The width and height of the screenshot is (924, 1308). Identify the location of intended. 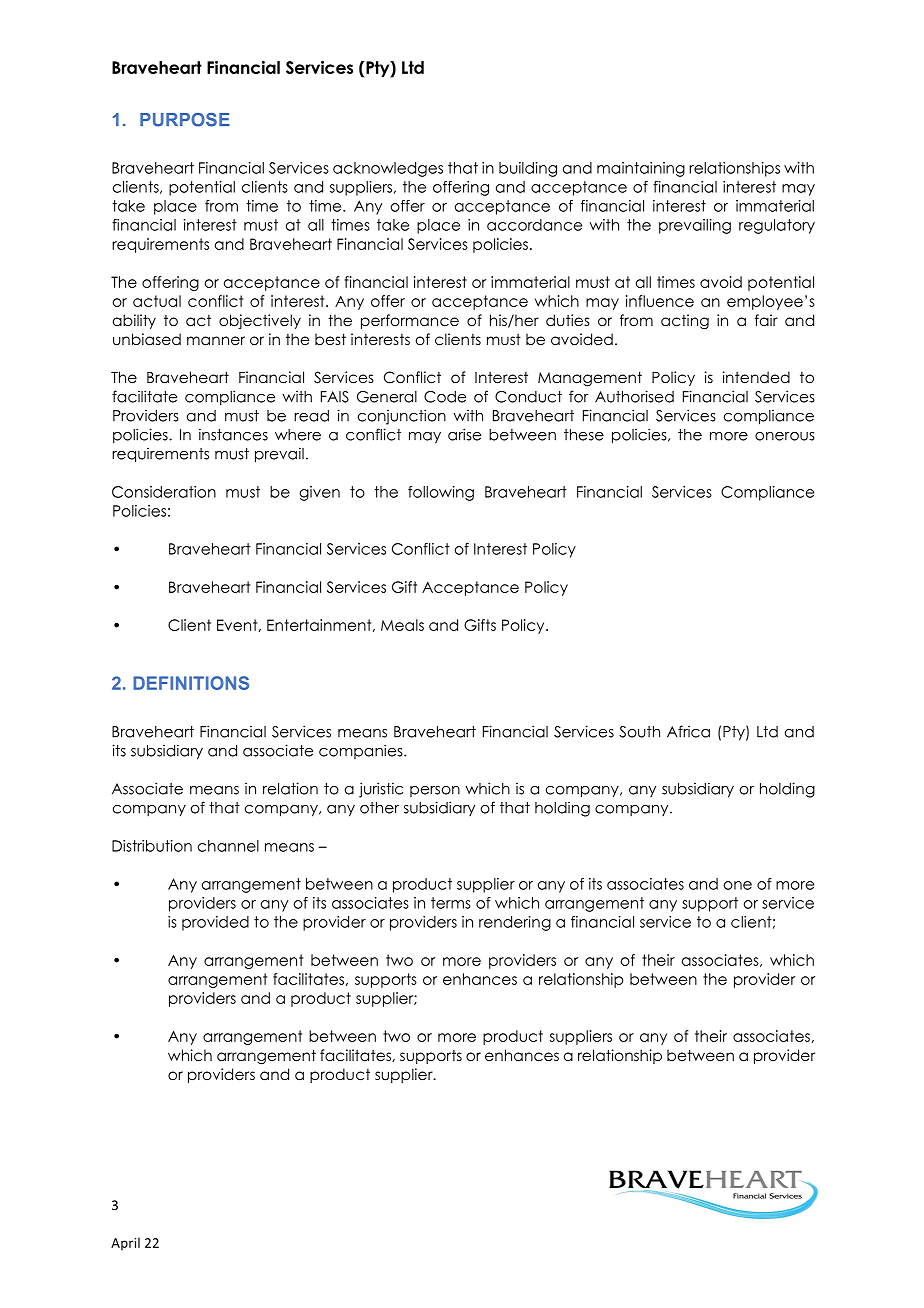
(756, 377).
